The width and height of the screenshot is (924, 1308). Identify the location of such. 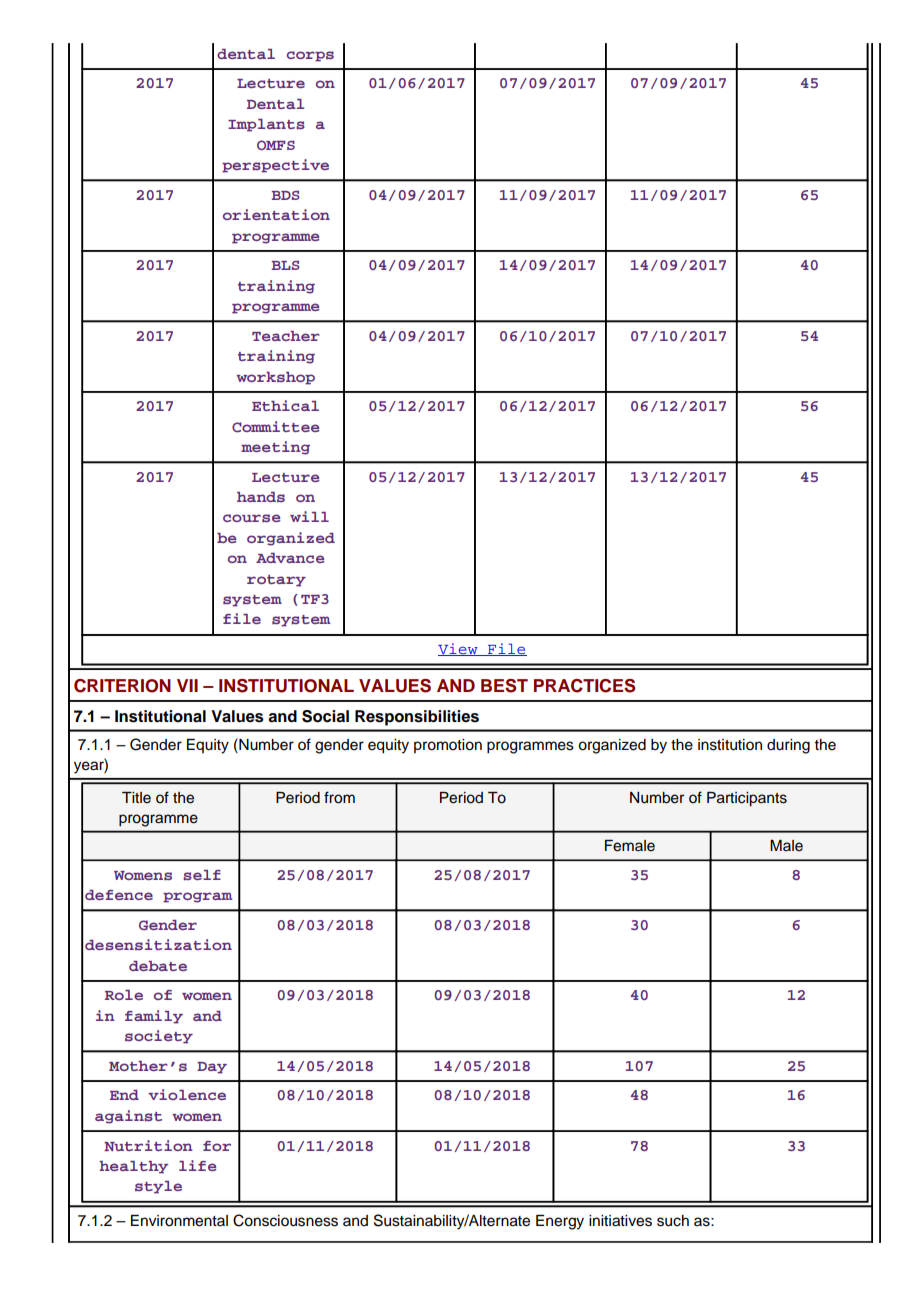
(673, 1221).
